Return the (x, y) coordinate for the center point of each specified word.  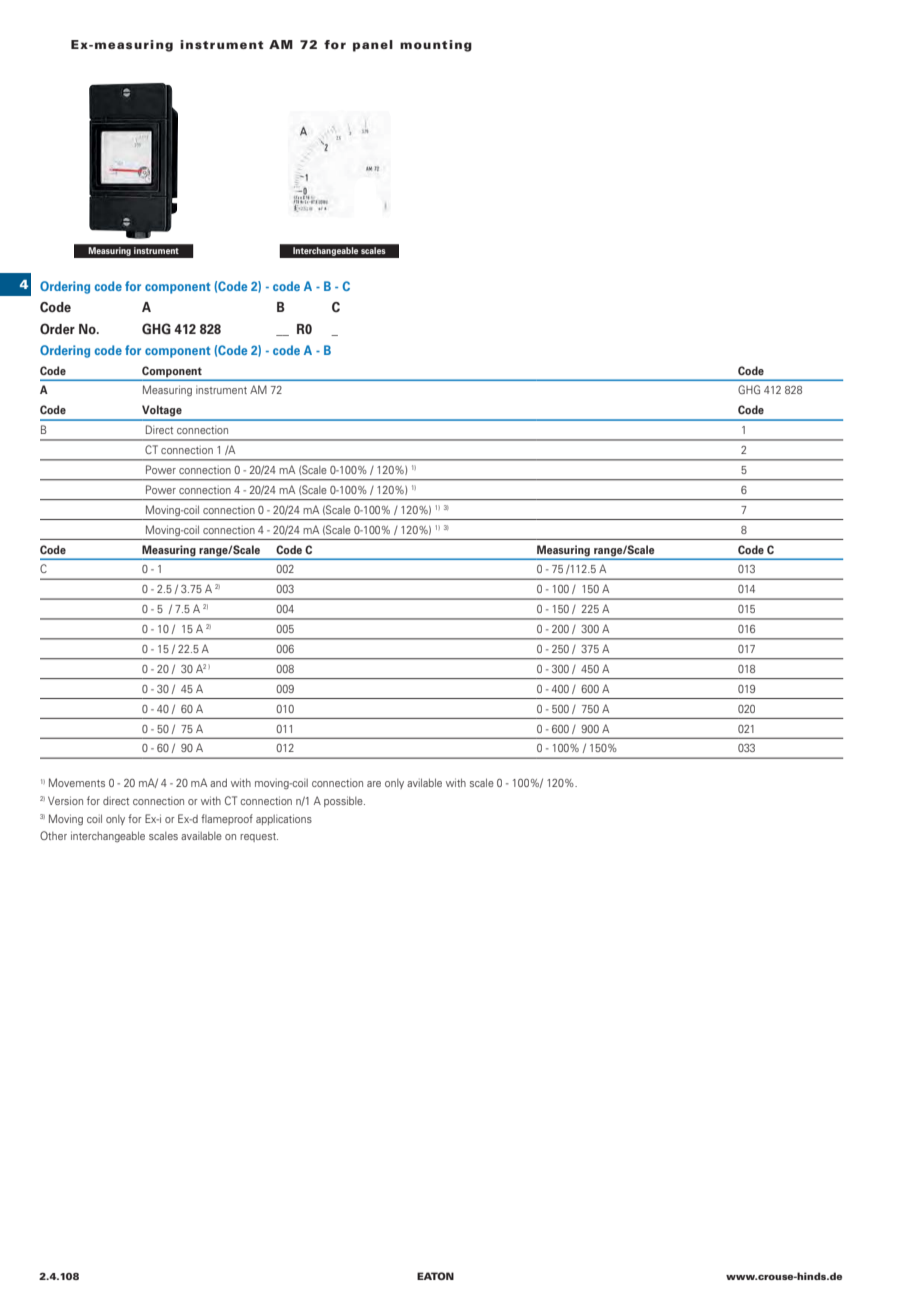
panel (373, 46)
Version (65, 800)
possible (344, 801)
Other (53, 835)
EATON (435, 1276)
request (259, 837)
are (374, 784)
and (218, 782)
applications (284, 819)
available (201, 835)
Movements (77, 782)
